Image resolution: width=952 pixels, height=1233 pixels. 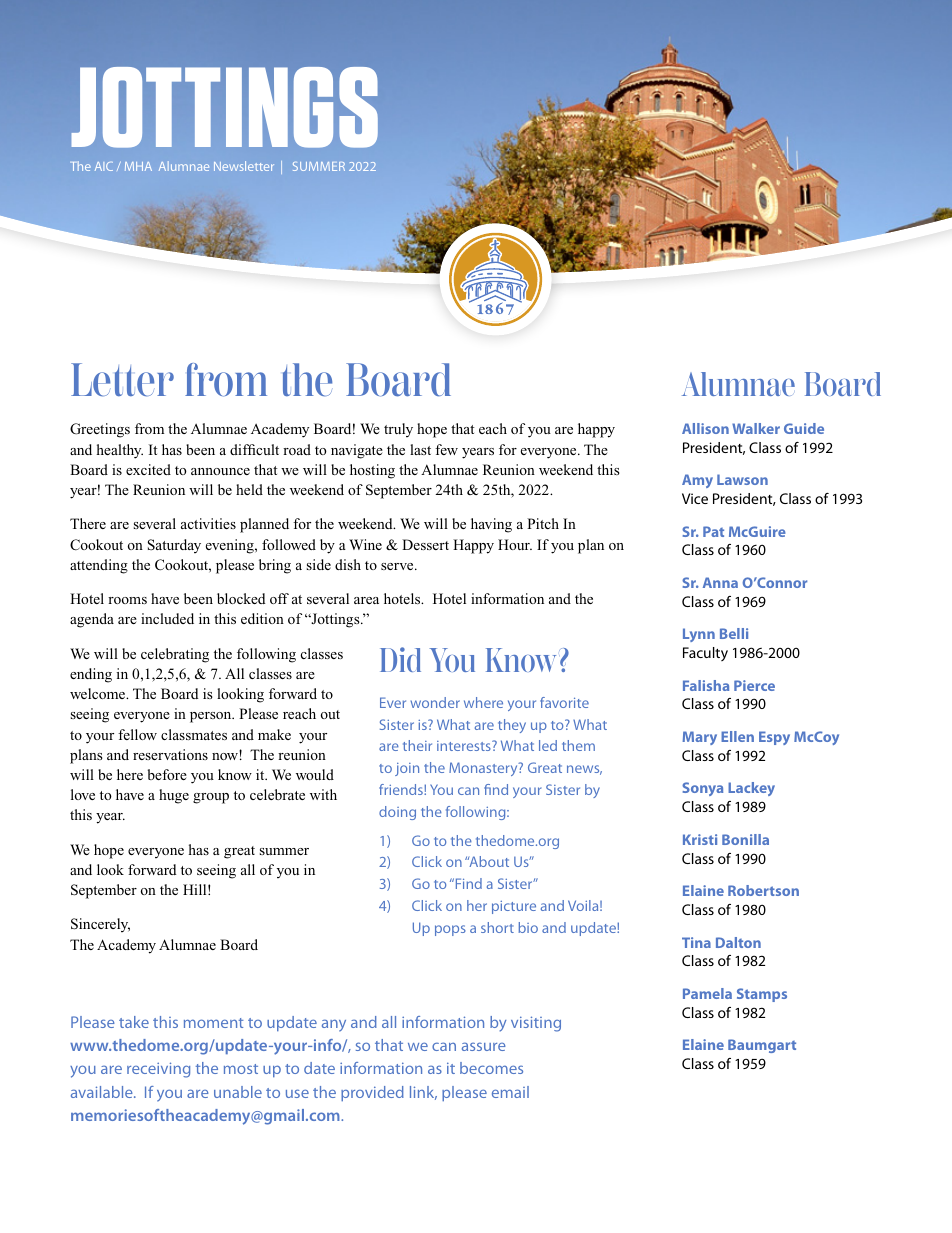 What do you see at coordinates (700, 839) in the image?
I see `Kristi` at bounding box center [700, 839].
